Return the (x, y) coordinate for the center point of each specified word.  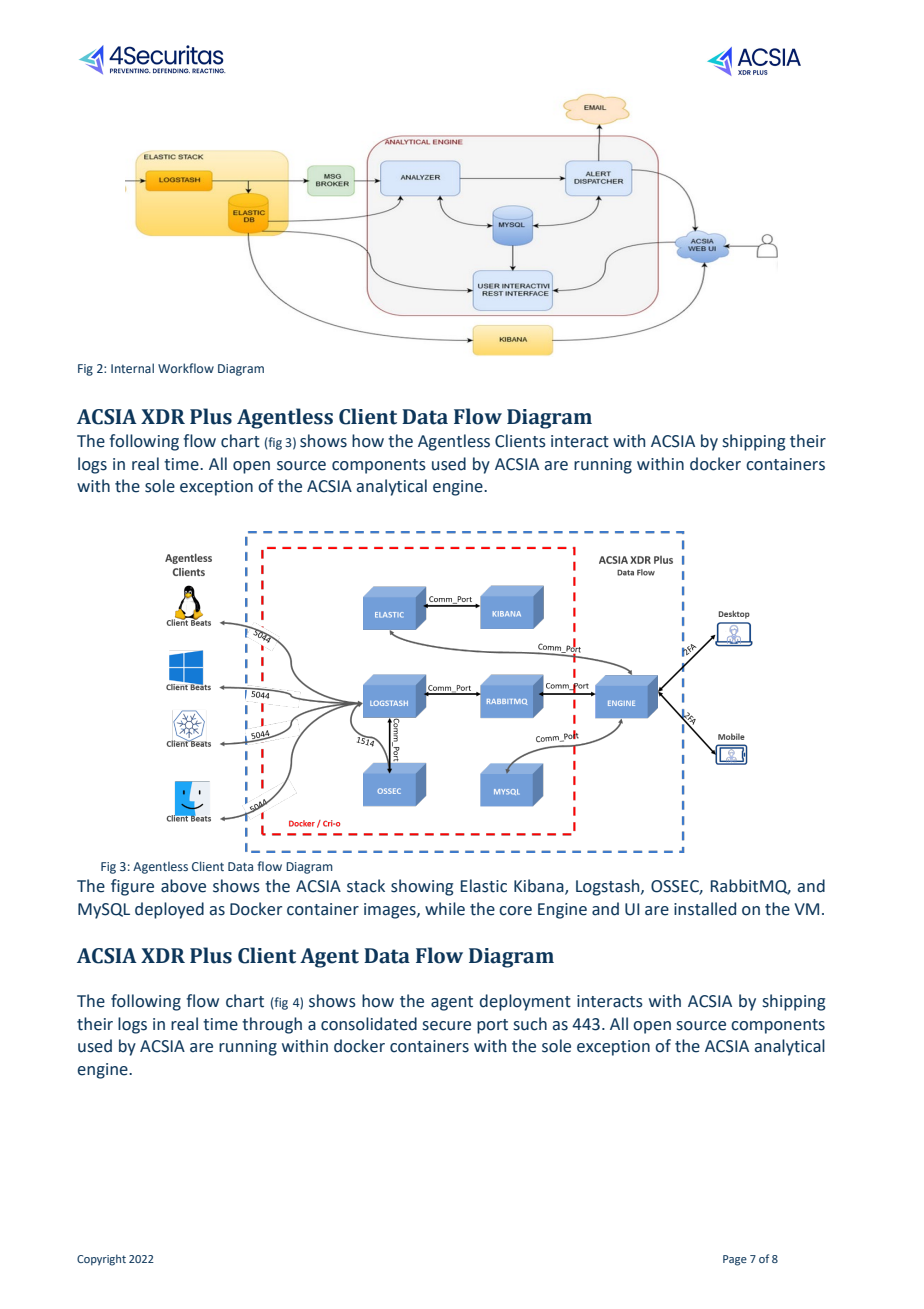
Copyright (101, 1260)
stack (366, 886)
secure (447, 1026)
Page (735, 1260)
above (183, 886)
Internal (132, 368)
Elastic (484, 886)
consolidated (369, 1024)
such (530, 1024)
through (272, 1025)
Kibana (540, 887)
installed (705, 909)
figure (132, 887)
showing (422, 887)
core (515, 911)
